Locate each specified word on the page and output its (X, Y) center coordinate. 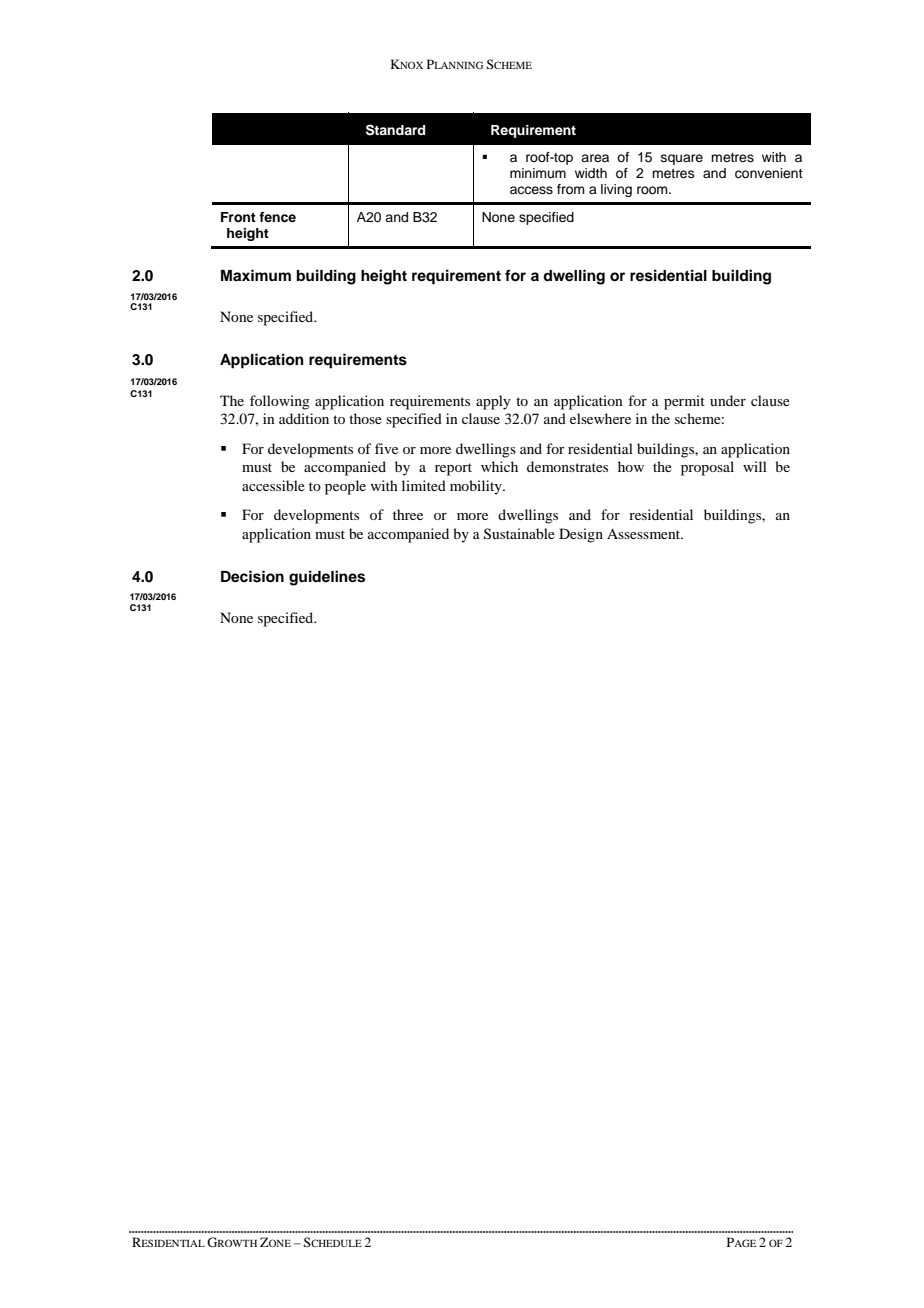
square (682, 159)
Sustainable (519, 534)
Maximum (256, 275)
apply (493, 402)
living (616, 190)
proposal (707, 468)
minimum (538, 173)
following (280, 402)
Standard (395, 130)
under (728, 400)
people (345, 487)
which (499, 466)
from (571, 189)
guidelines (327, 578)
